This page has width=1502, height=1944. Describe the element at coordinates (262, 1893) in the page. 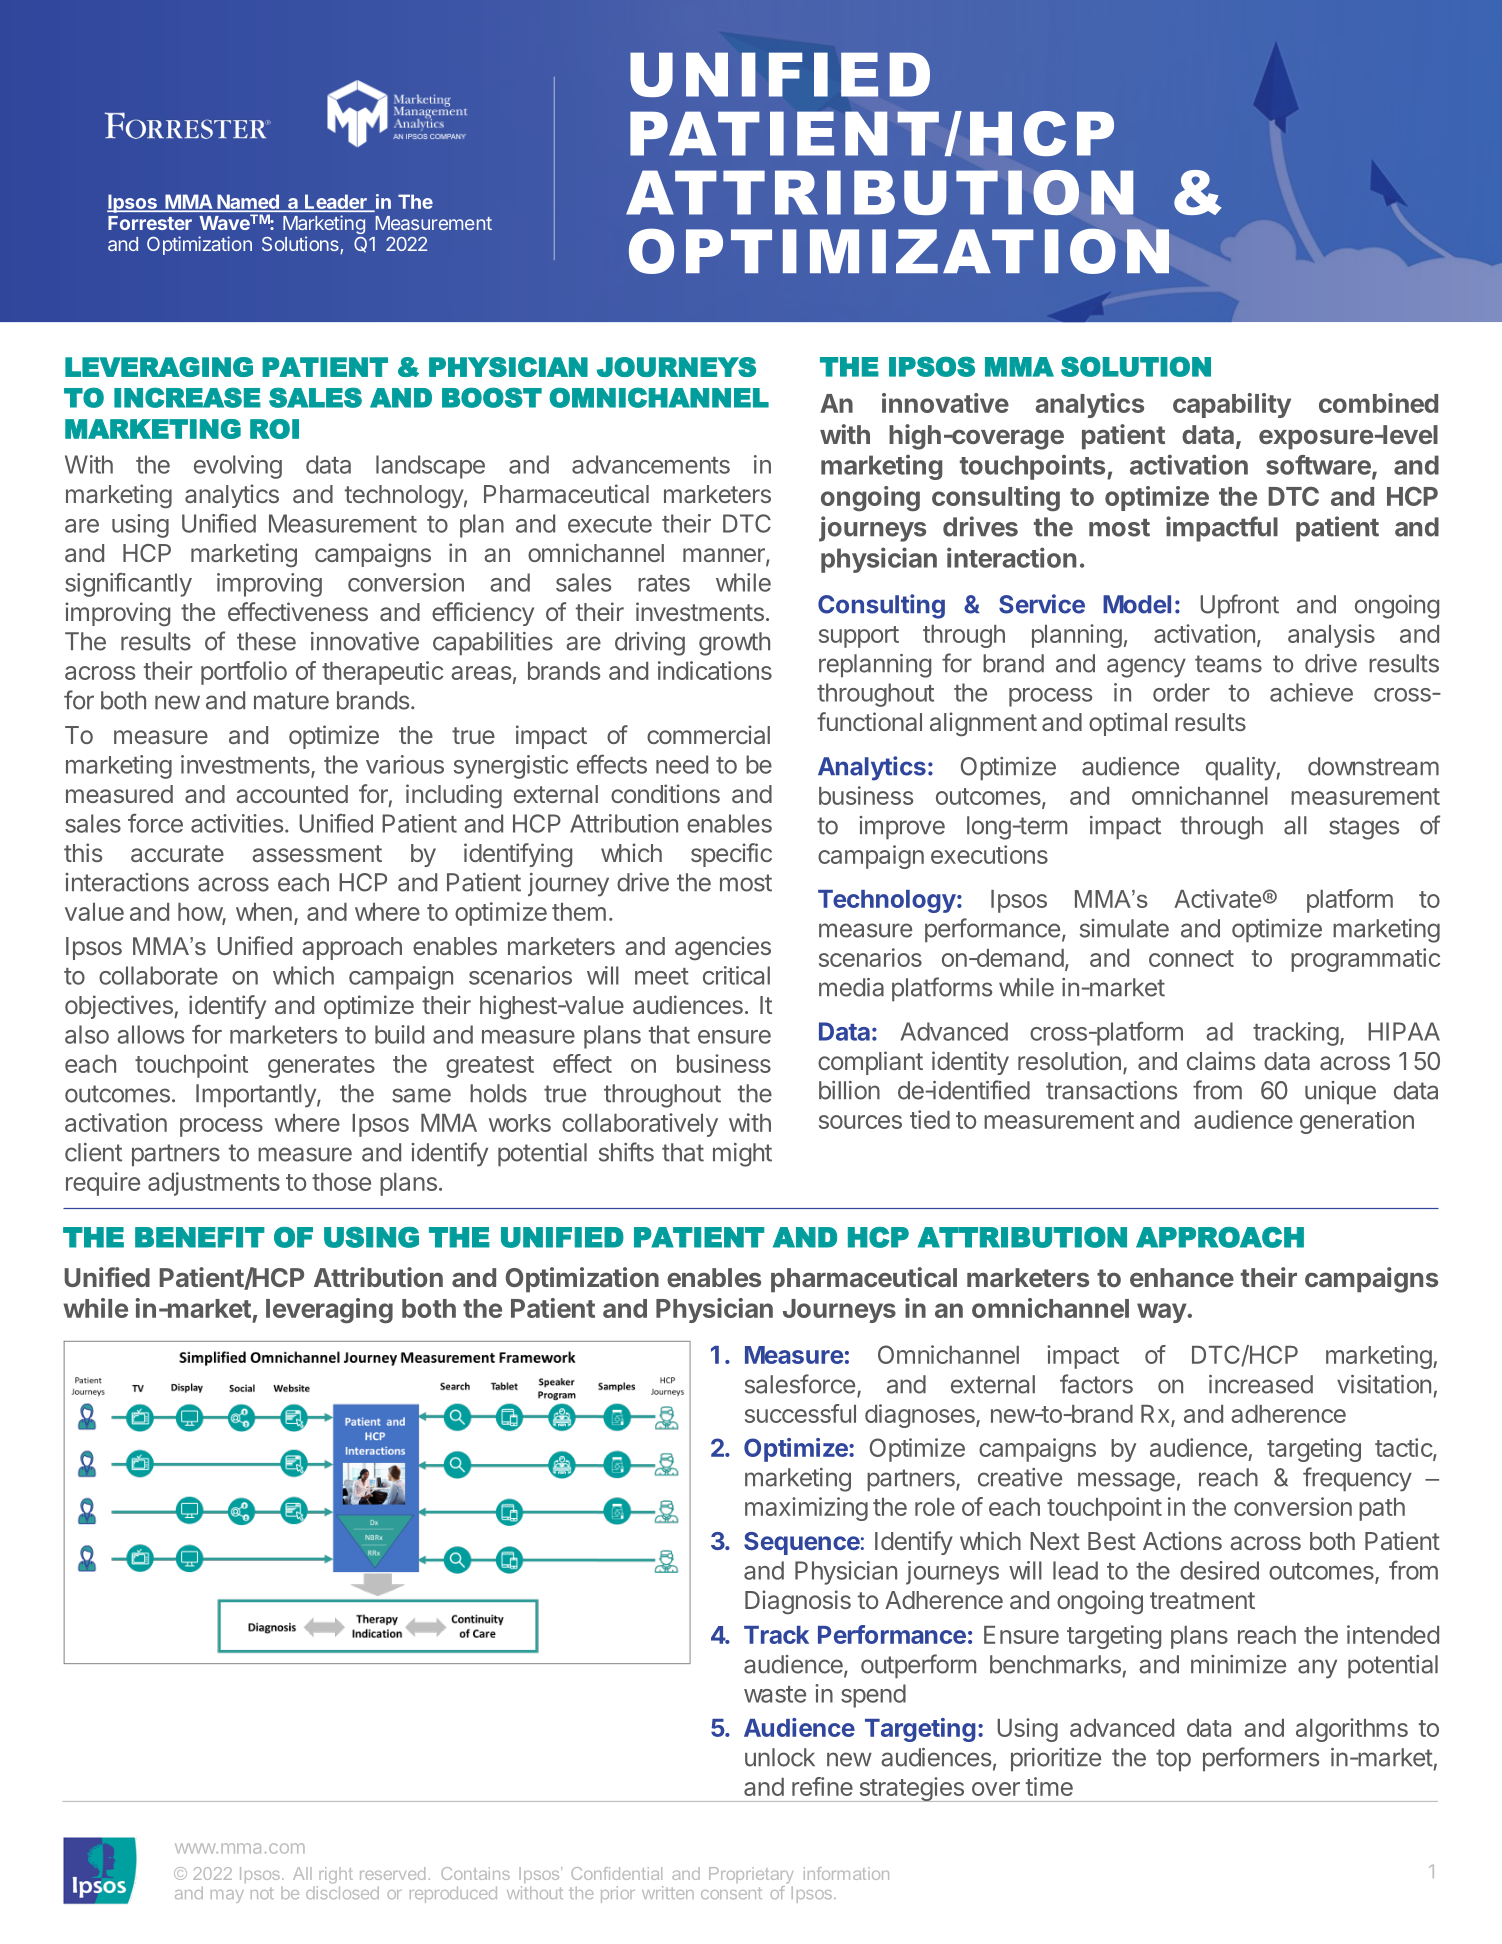

I see `not` at that location.
